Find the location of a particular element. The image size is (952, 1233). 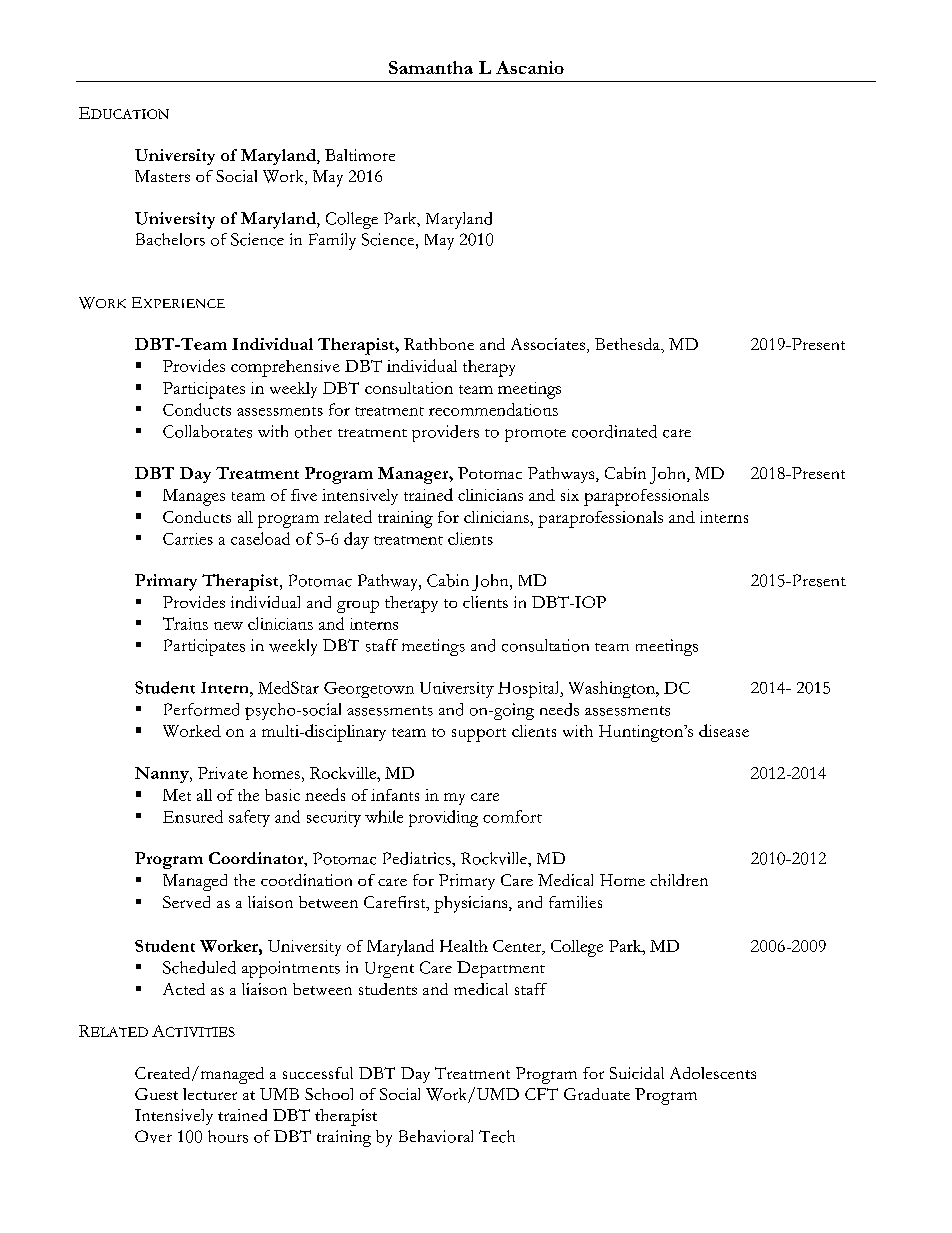

Masters is located at coordinates (162, 176).
